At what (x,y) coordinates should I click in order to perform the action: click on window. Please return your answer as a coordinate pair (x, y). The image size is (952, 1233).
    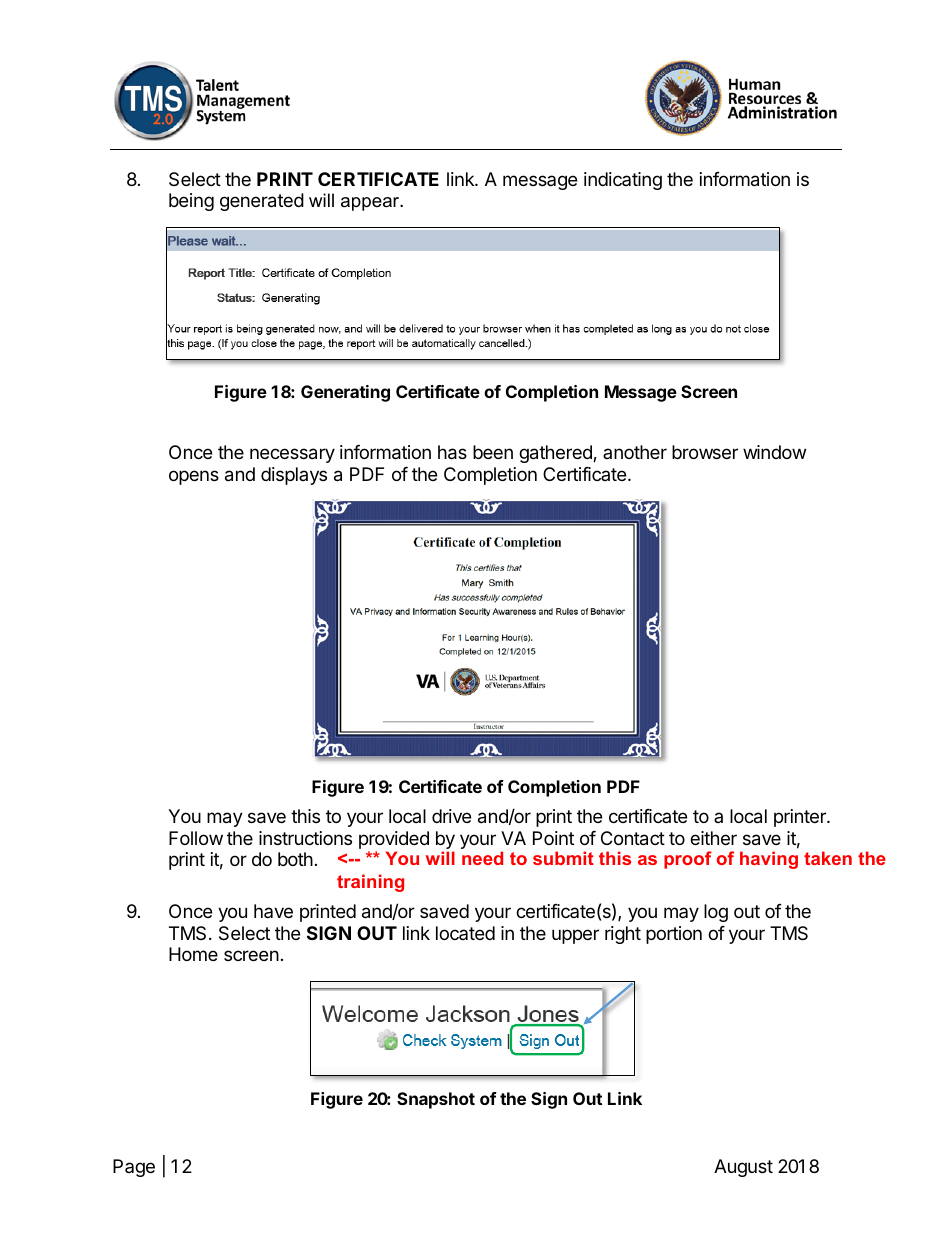
    Looking at the image, I should click on (774, 452).
